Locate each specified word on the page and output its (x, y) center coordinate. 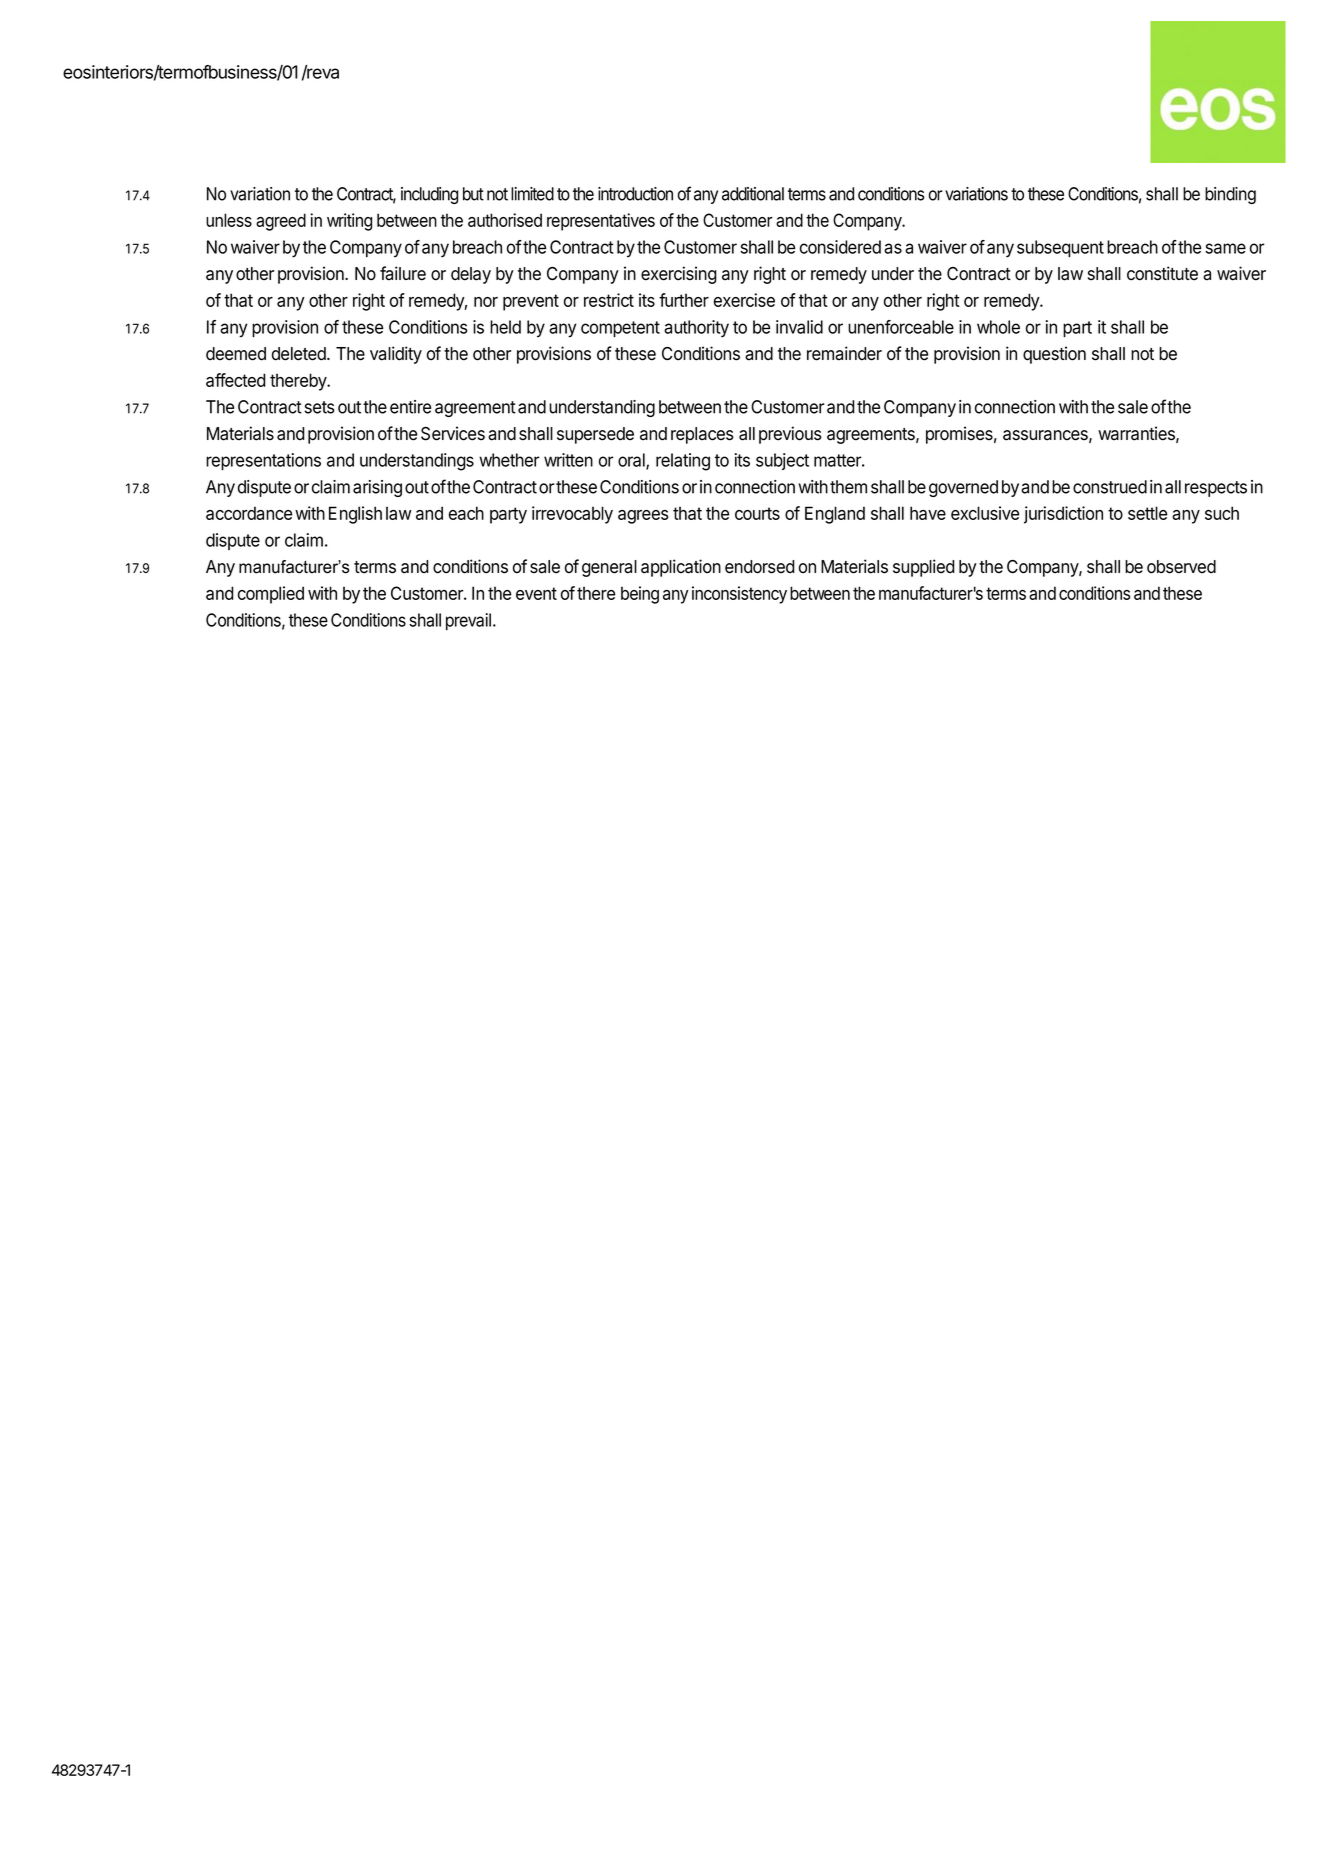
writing (349, 222)
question (1054, 355)
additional (753, 194)
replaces (702, 435)
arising (377, 488)
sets (319, 407)
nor (486, 302)
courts (757, 513)
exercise (744, 300)
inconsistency (739, 595)
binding (1230, 195)
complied (271, 595)
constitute (1162, 273)
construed (1110, 487)
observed (1181, 567)
